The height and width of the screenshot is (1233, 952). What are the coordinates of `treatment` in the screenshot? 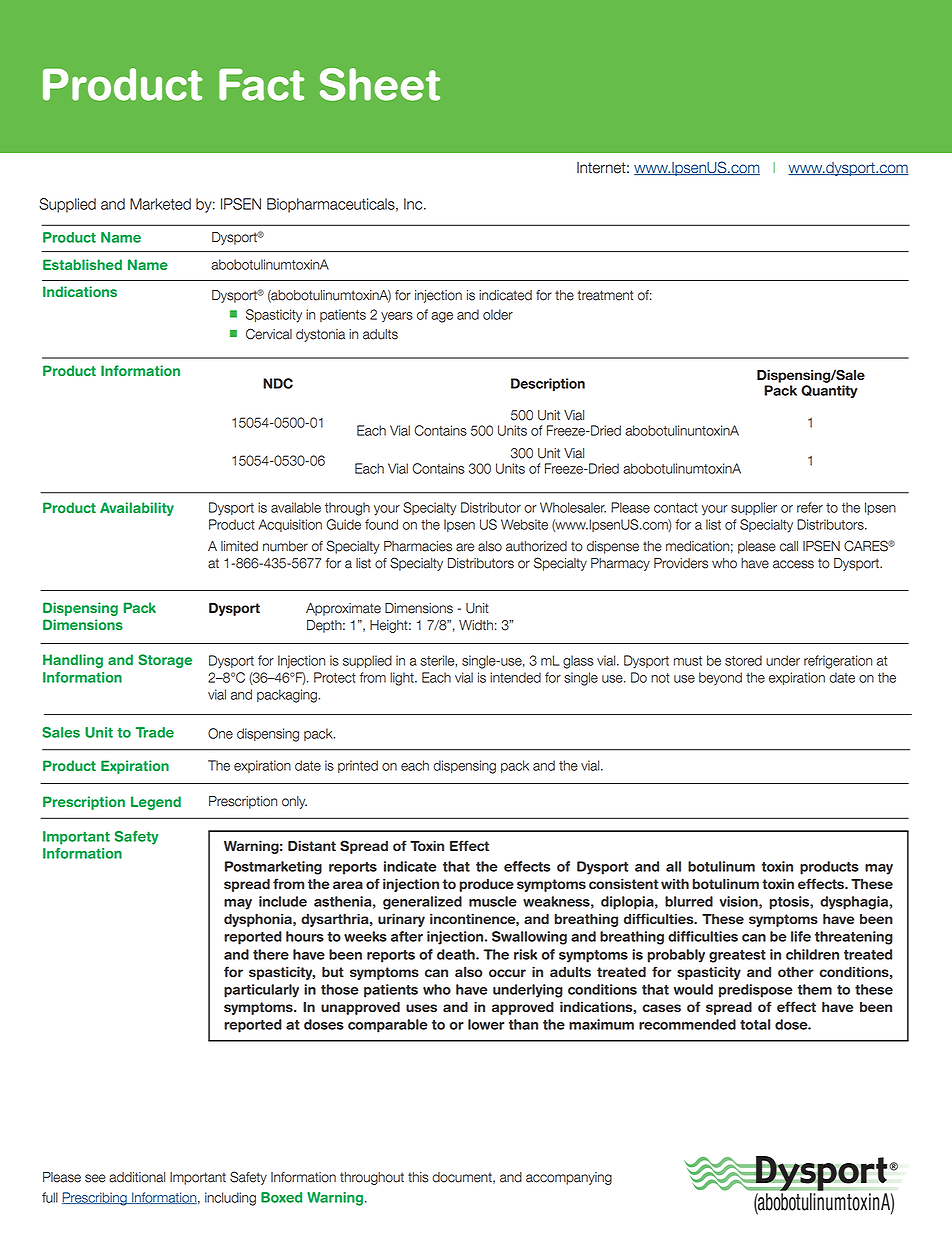 It's located at (605, 295).
